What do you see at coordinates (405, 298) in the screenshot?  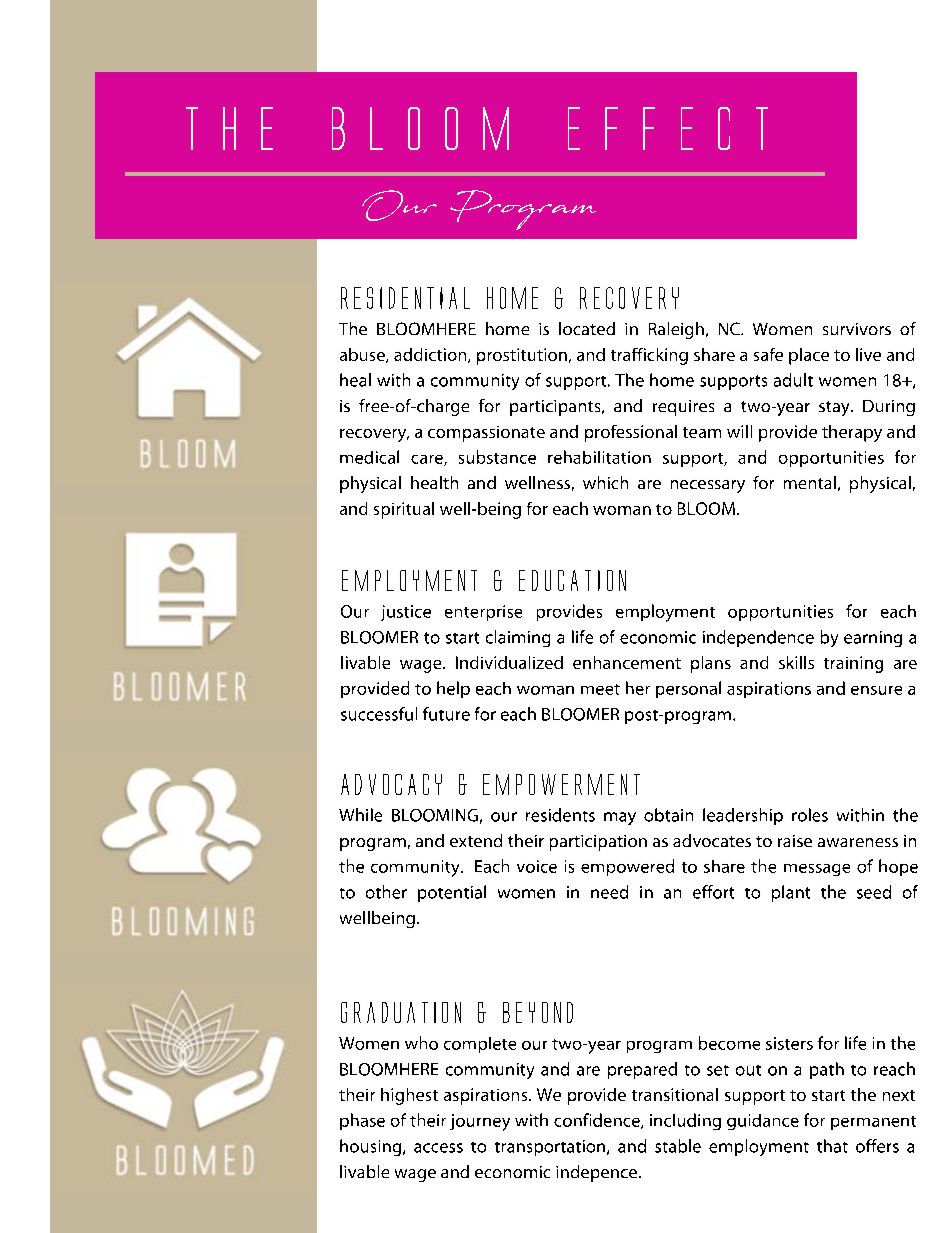 I see `RESIDENTIAL` at bounding box center [405, 298].
